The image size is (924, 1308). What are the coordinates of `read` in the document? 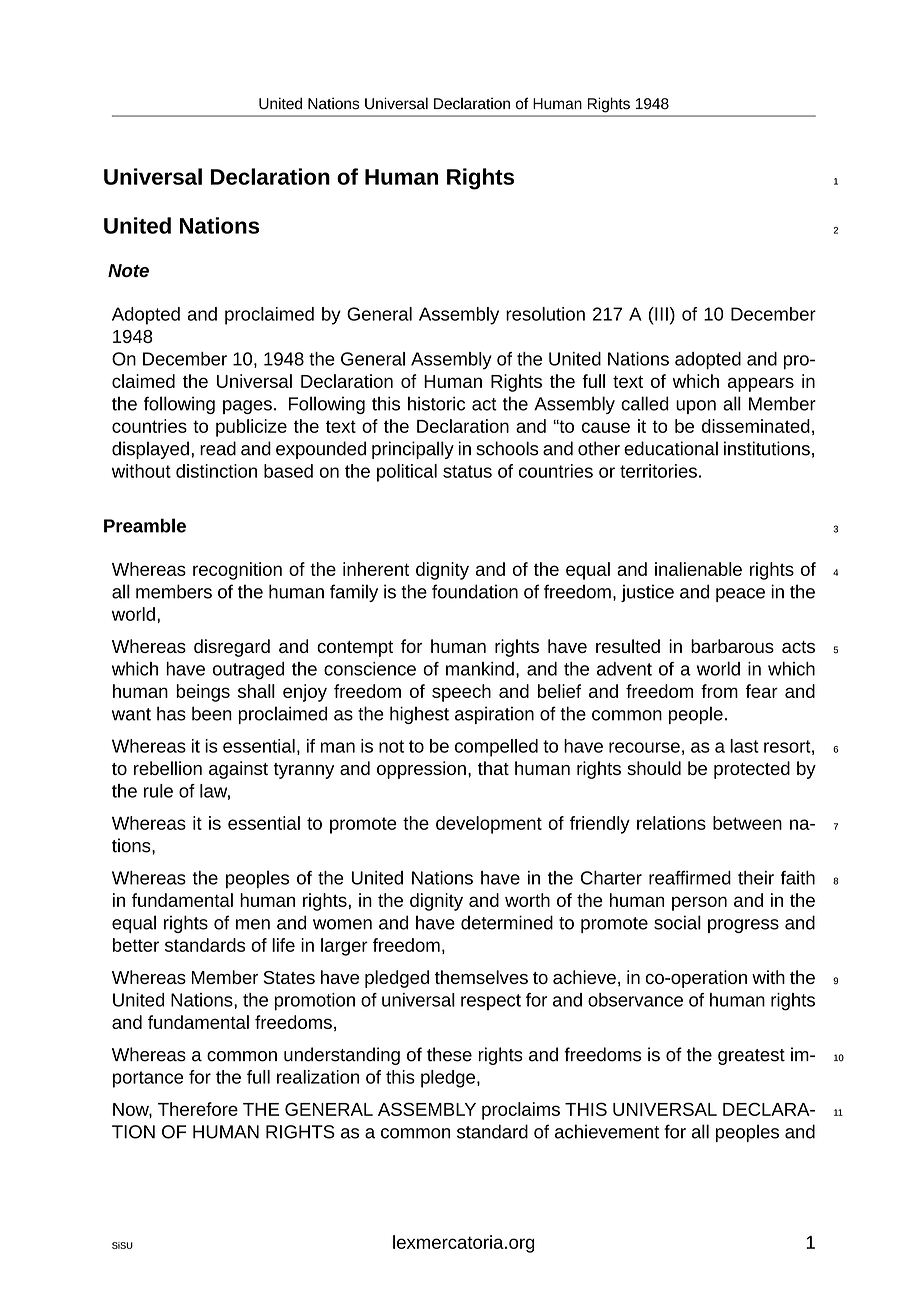 It's located at (218, 448).
